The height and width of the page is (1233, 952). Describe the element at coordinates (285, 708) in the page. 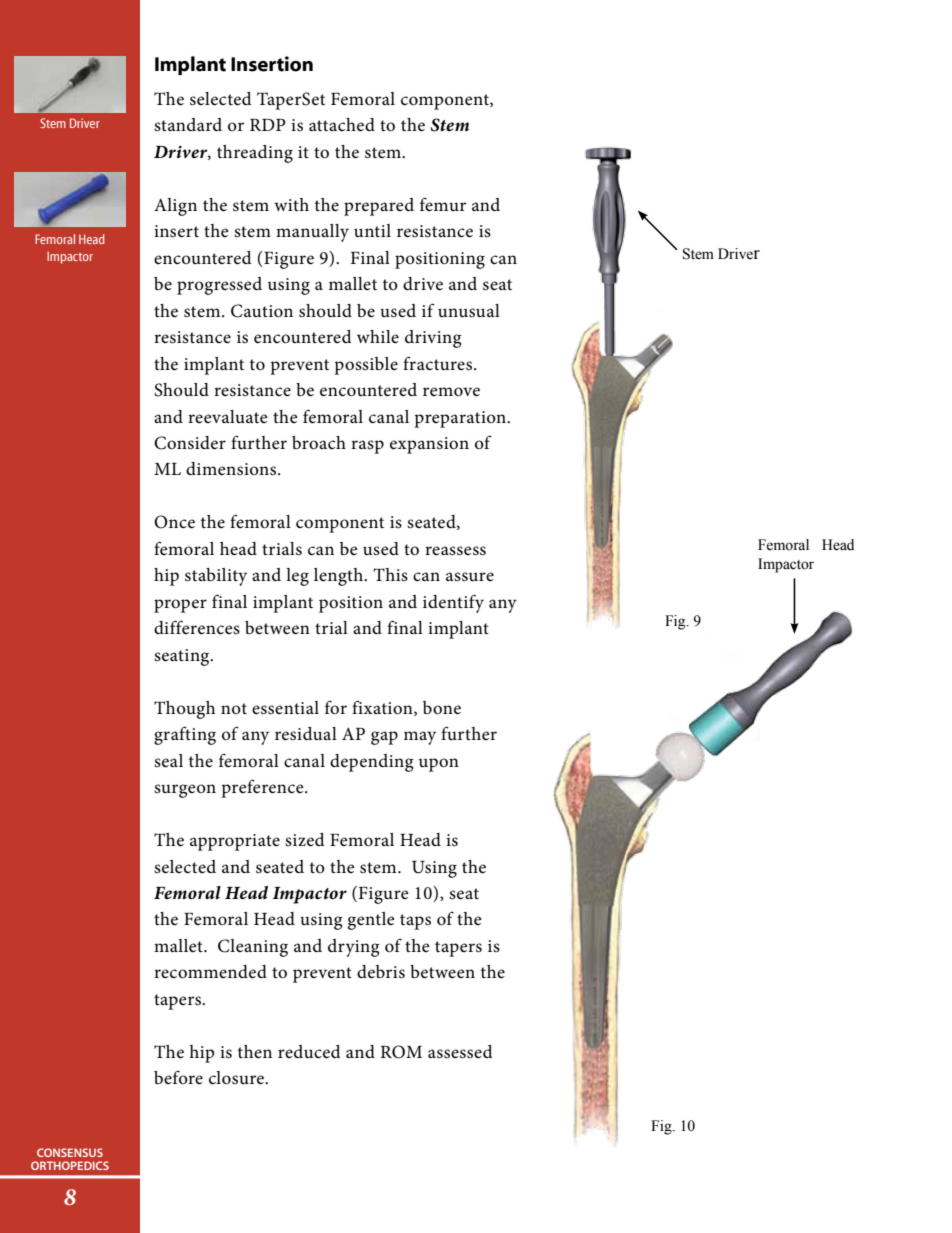

I see `essential` at that location.
